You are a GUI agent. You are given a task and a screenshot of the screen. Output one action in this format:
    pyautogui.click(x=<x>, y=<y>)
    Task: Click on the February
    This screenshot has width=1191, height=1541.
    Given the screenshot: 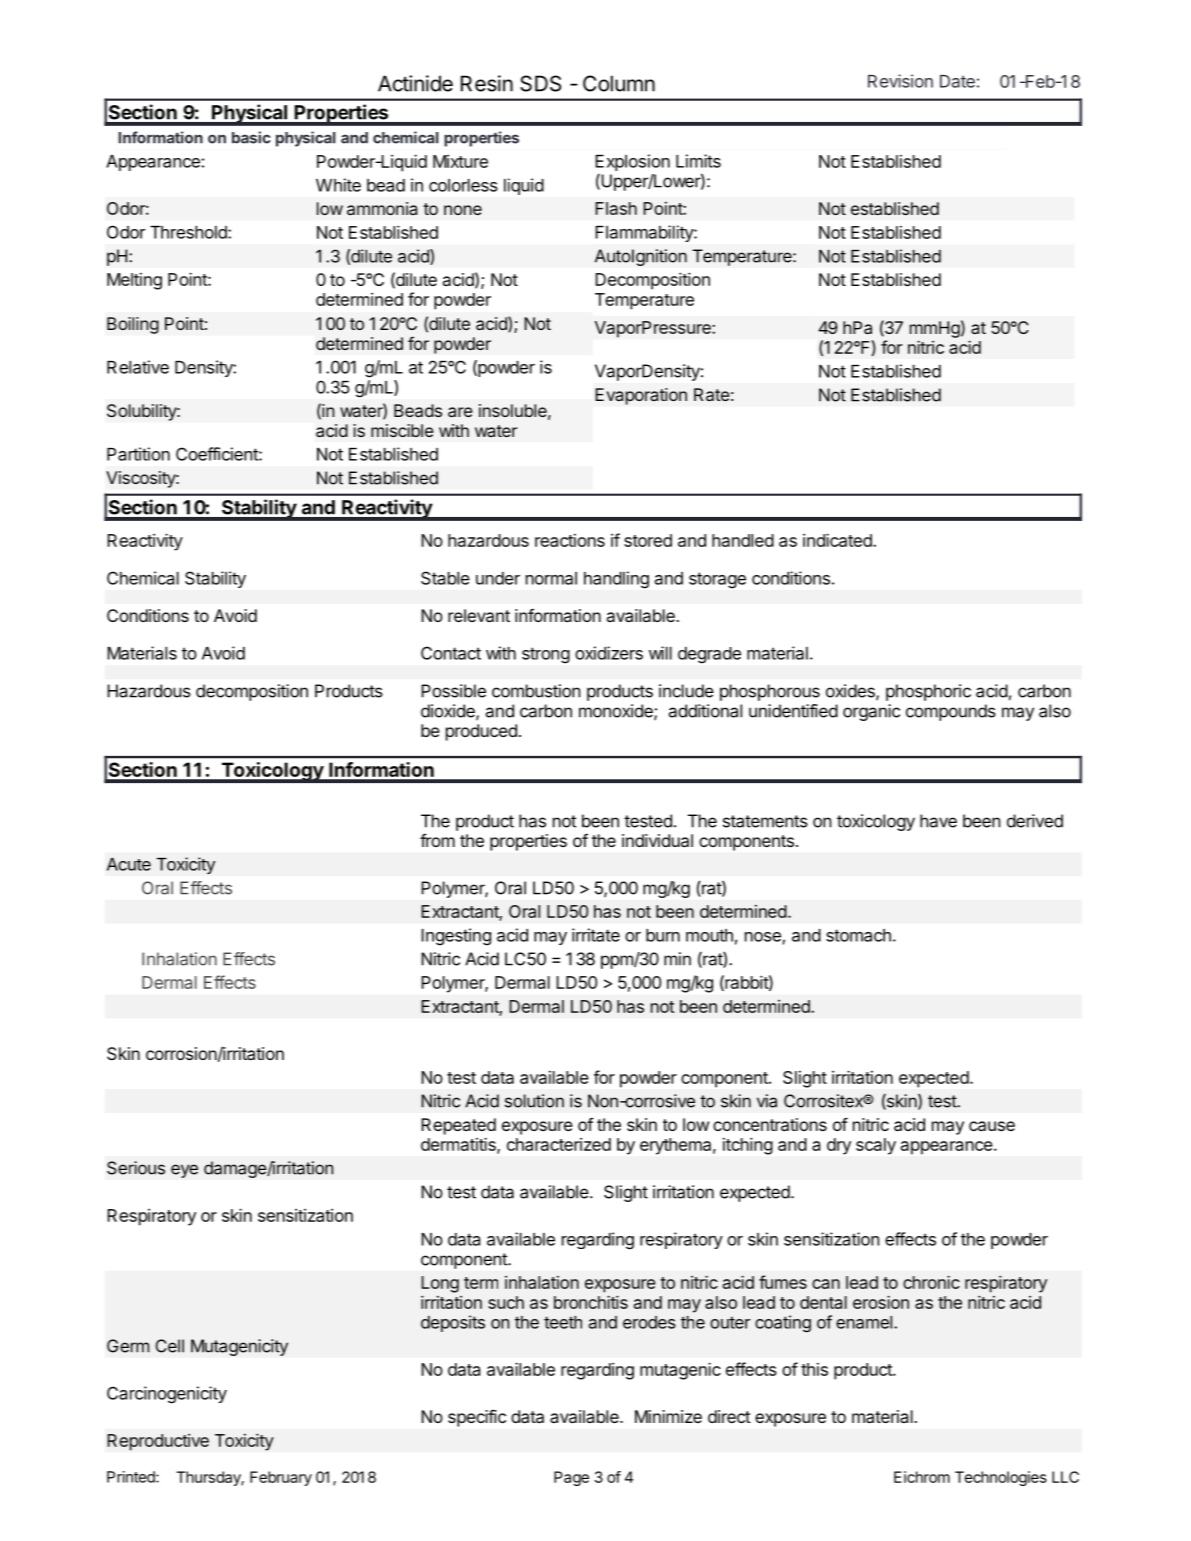 What is the action you would take?
    pyautogui.click(x=281, y=1478)
